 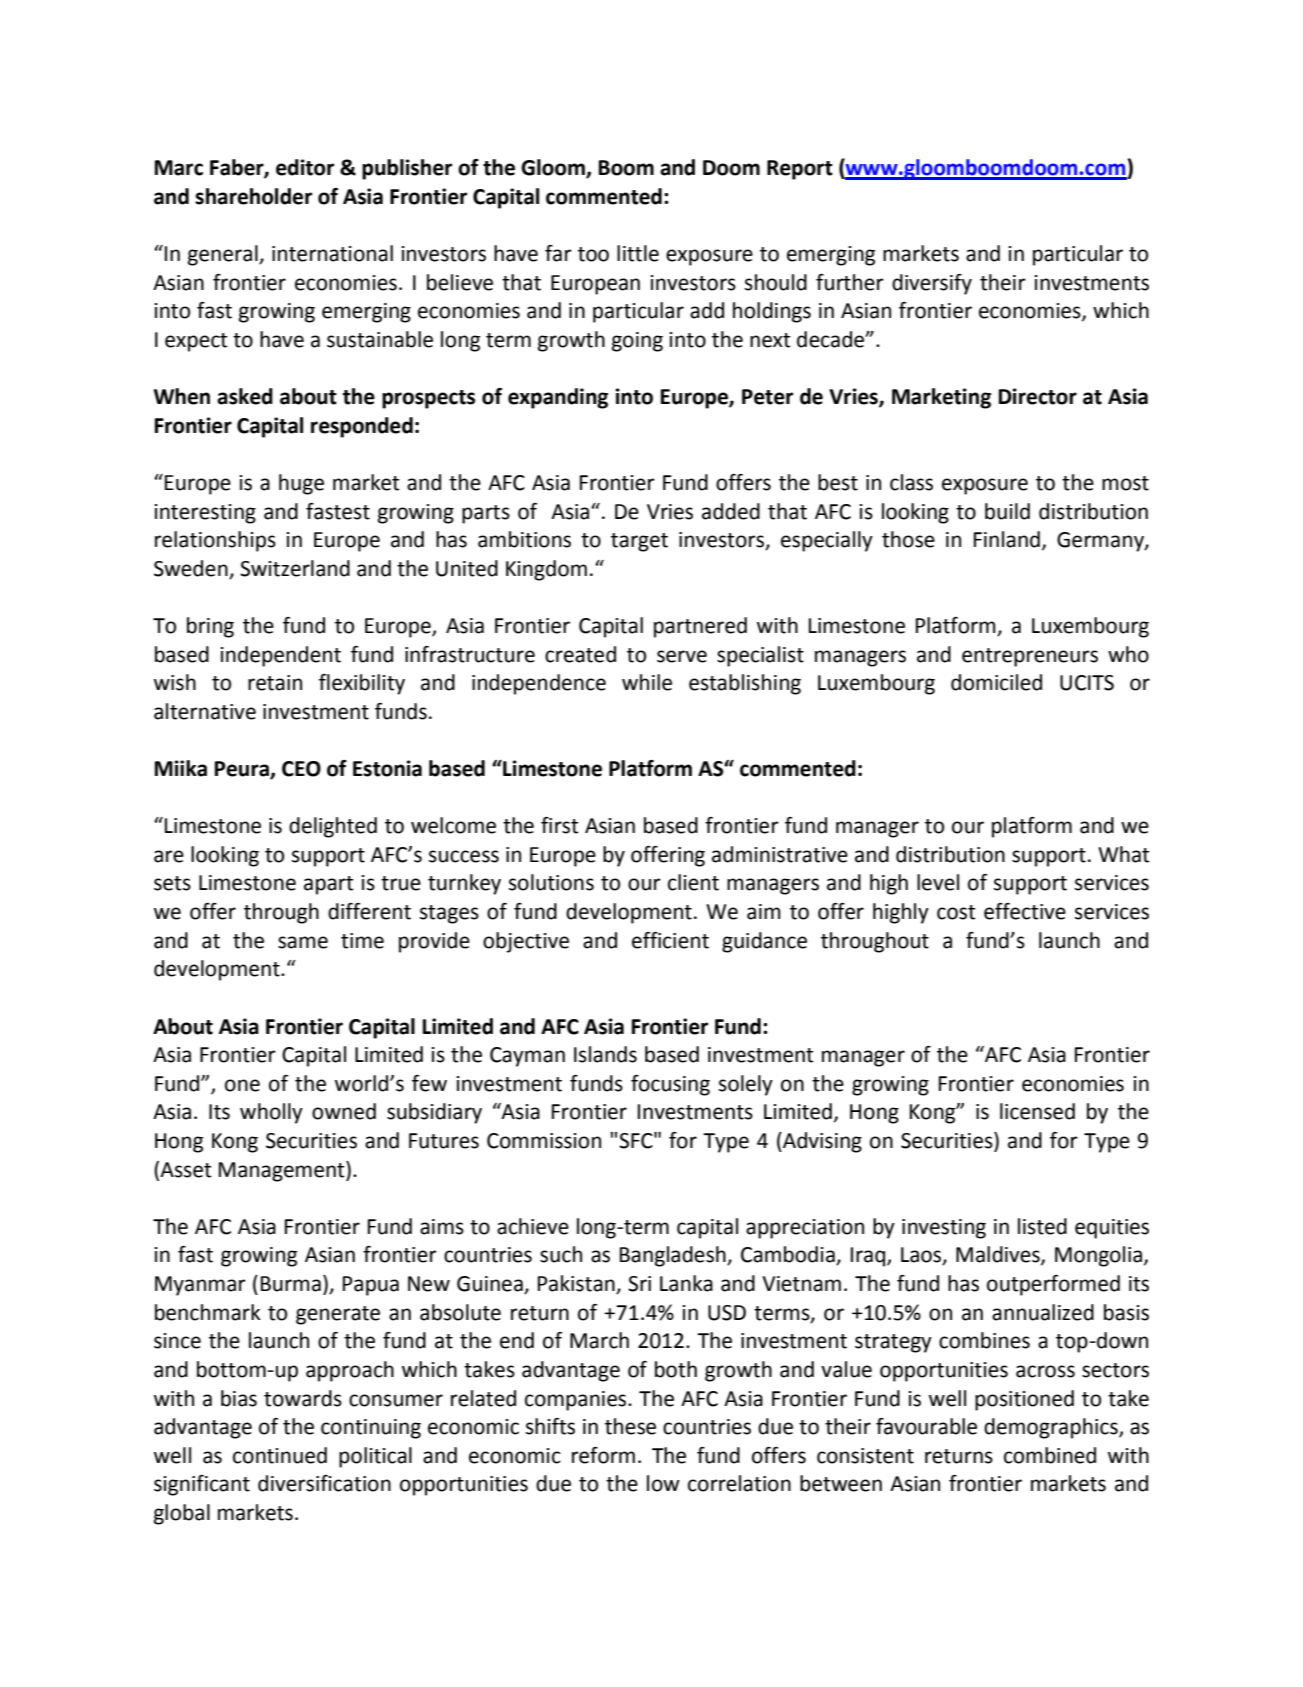 What do you see at coordinates (301, 484) in the page?
I see `huge` at bounding box center [301, 484].
